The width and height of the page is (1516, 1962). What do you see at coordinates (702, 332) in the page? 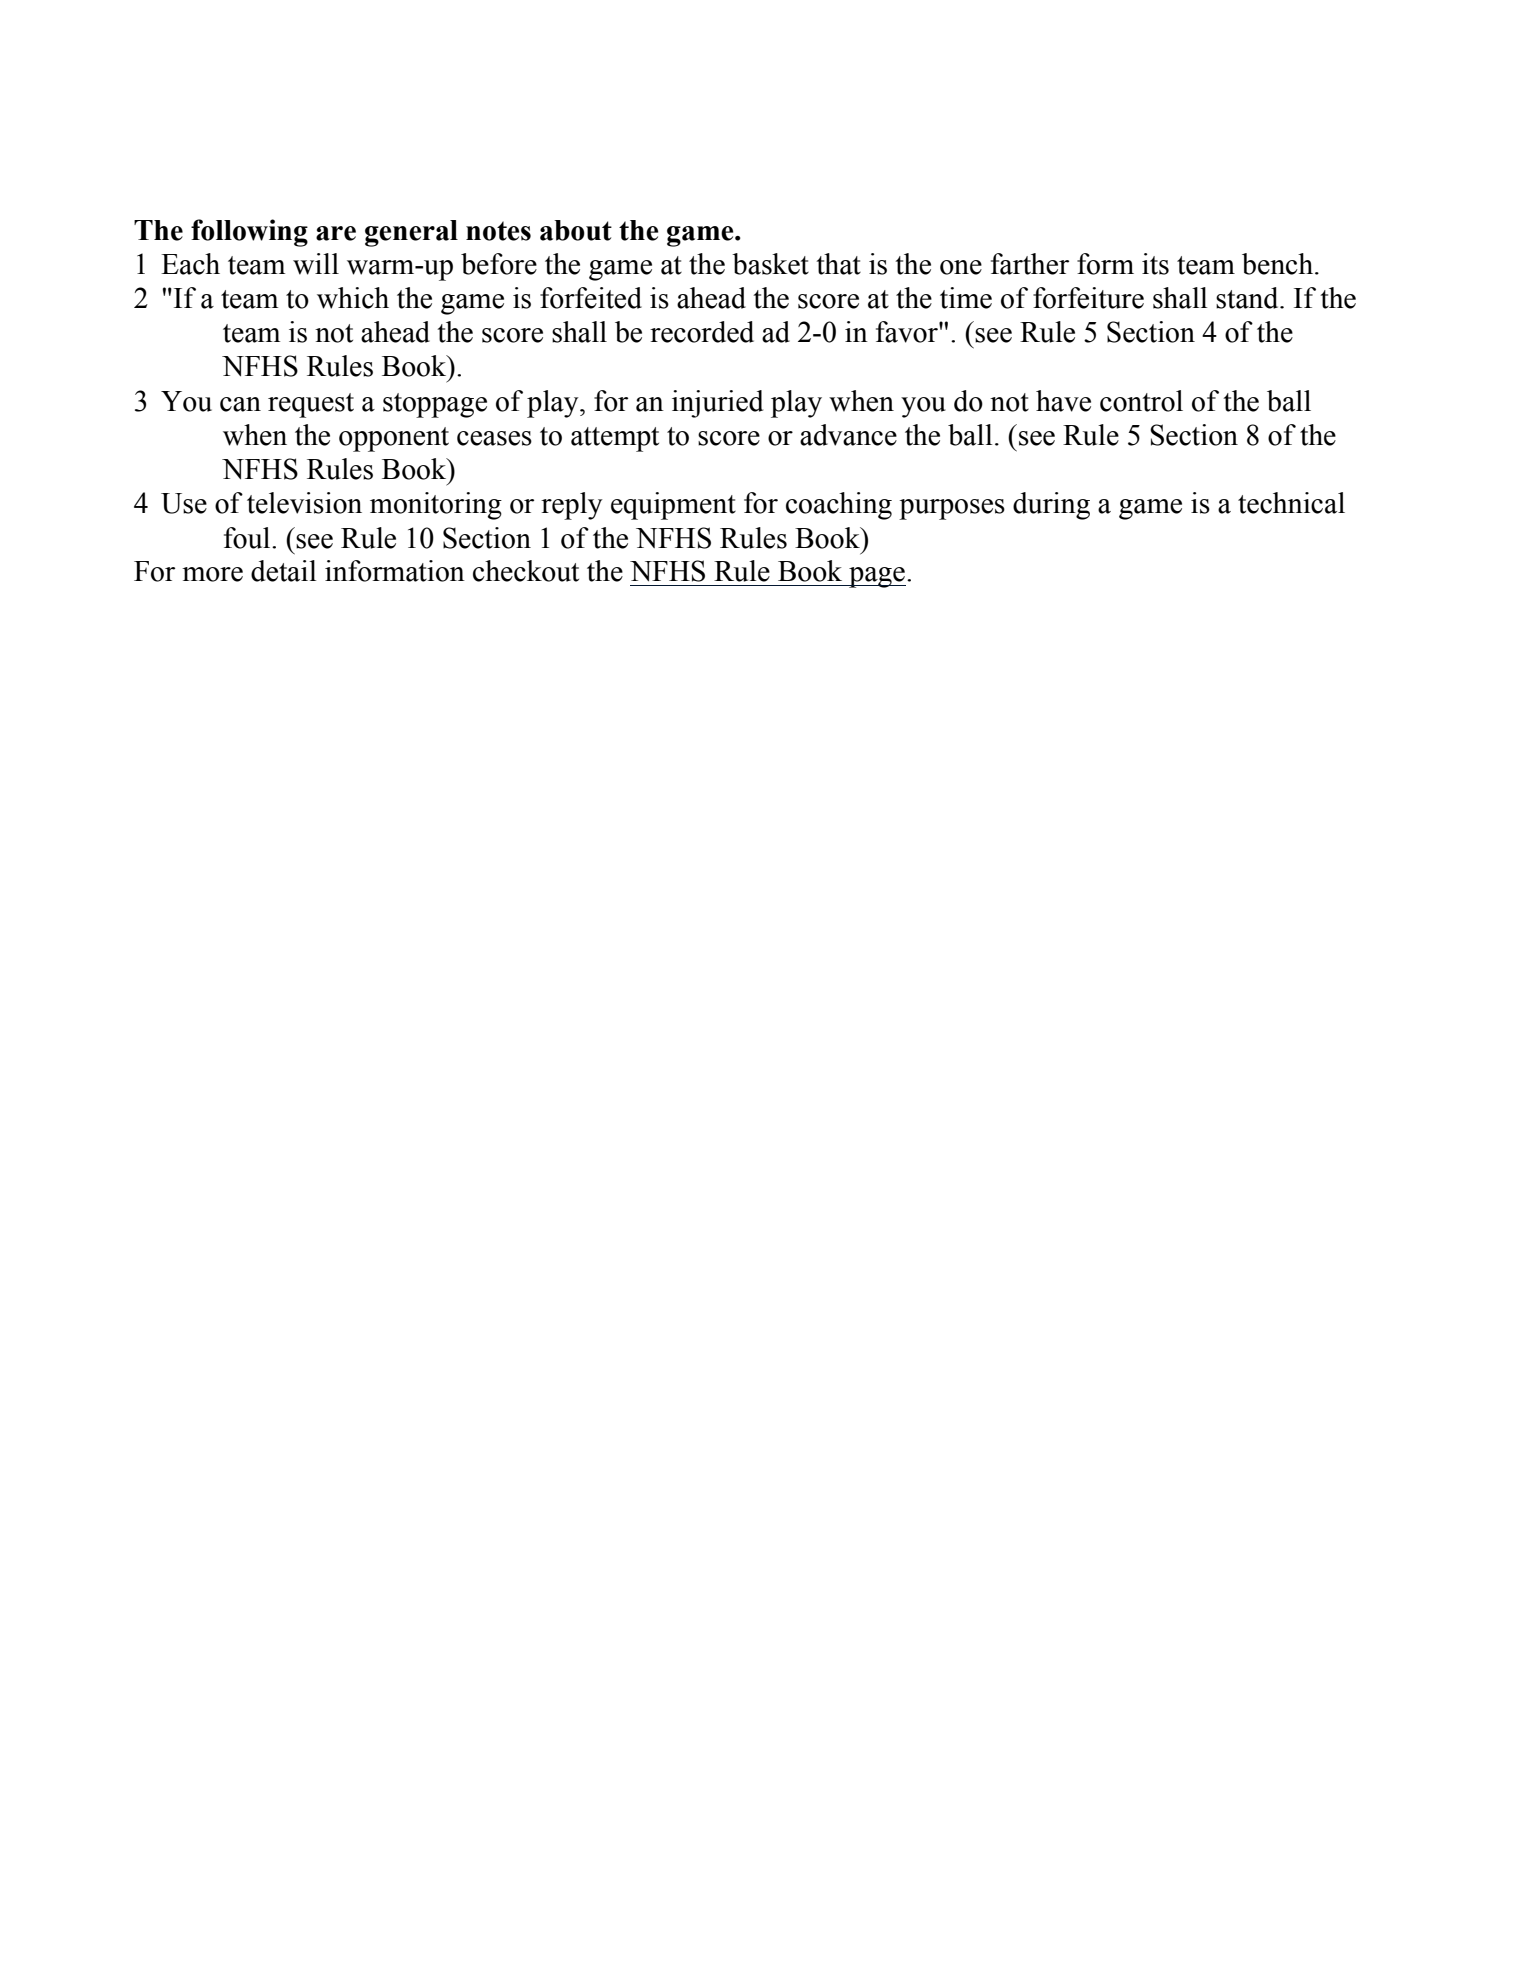
I see `recorded` at bounding box center [702, 332].
